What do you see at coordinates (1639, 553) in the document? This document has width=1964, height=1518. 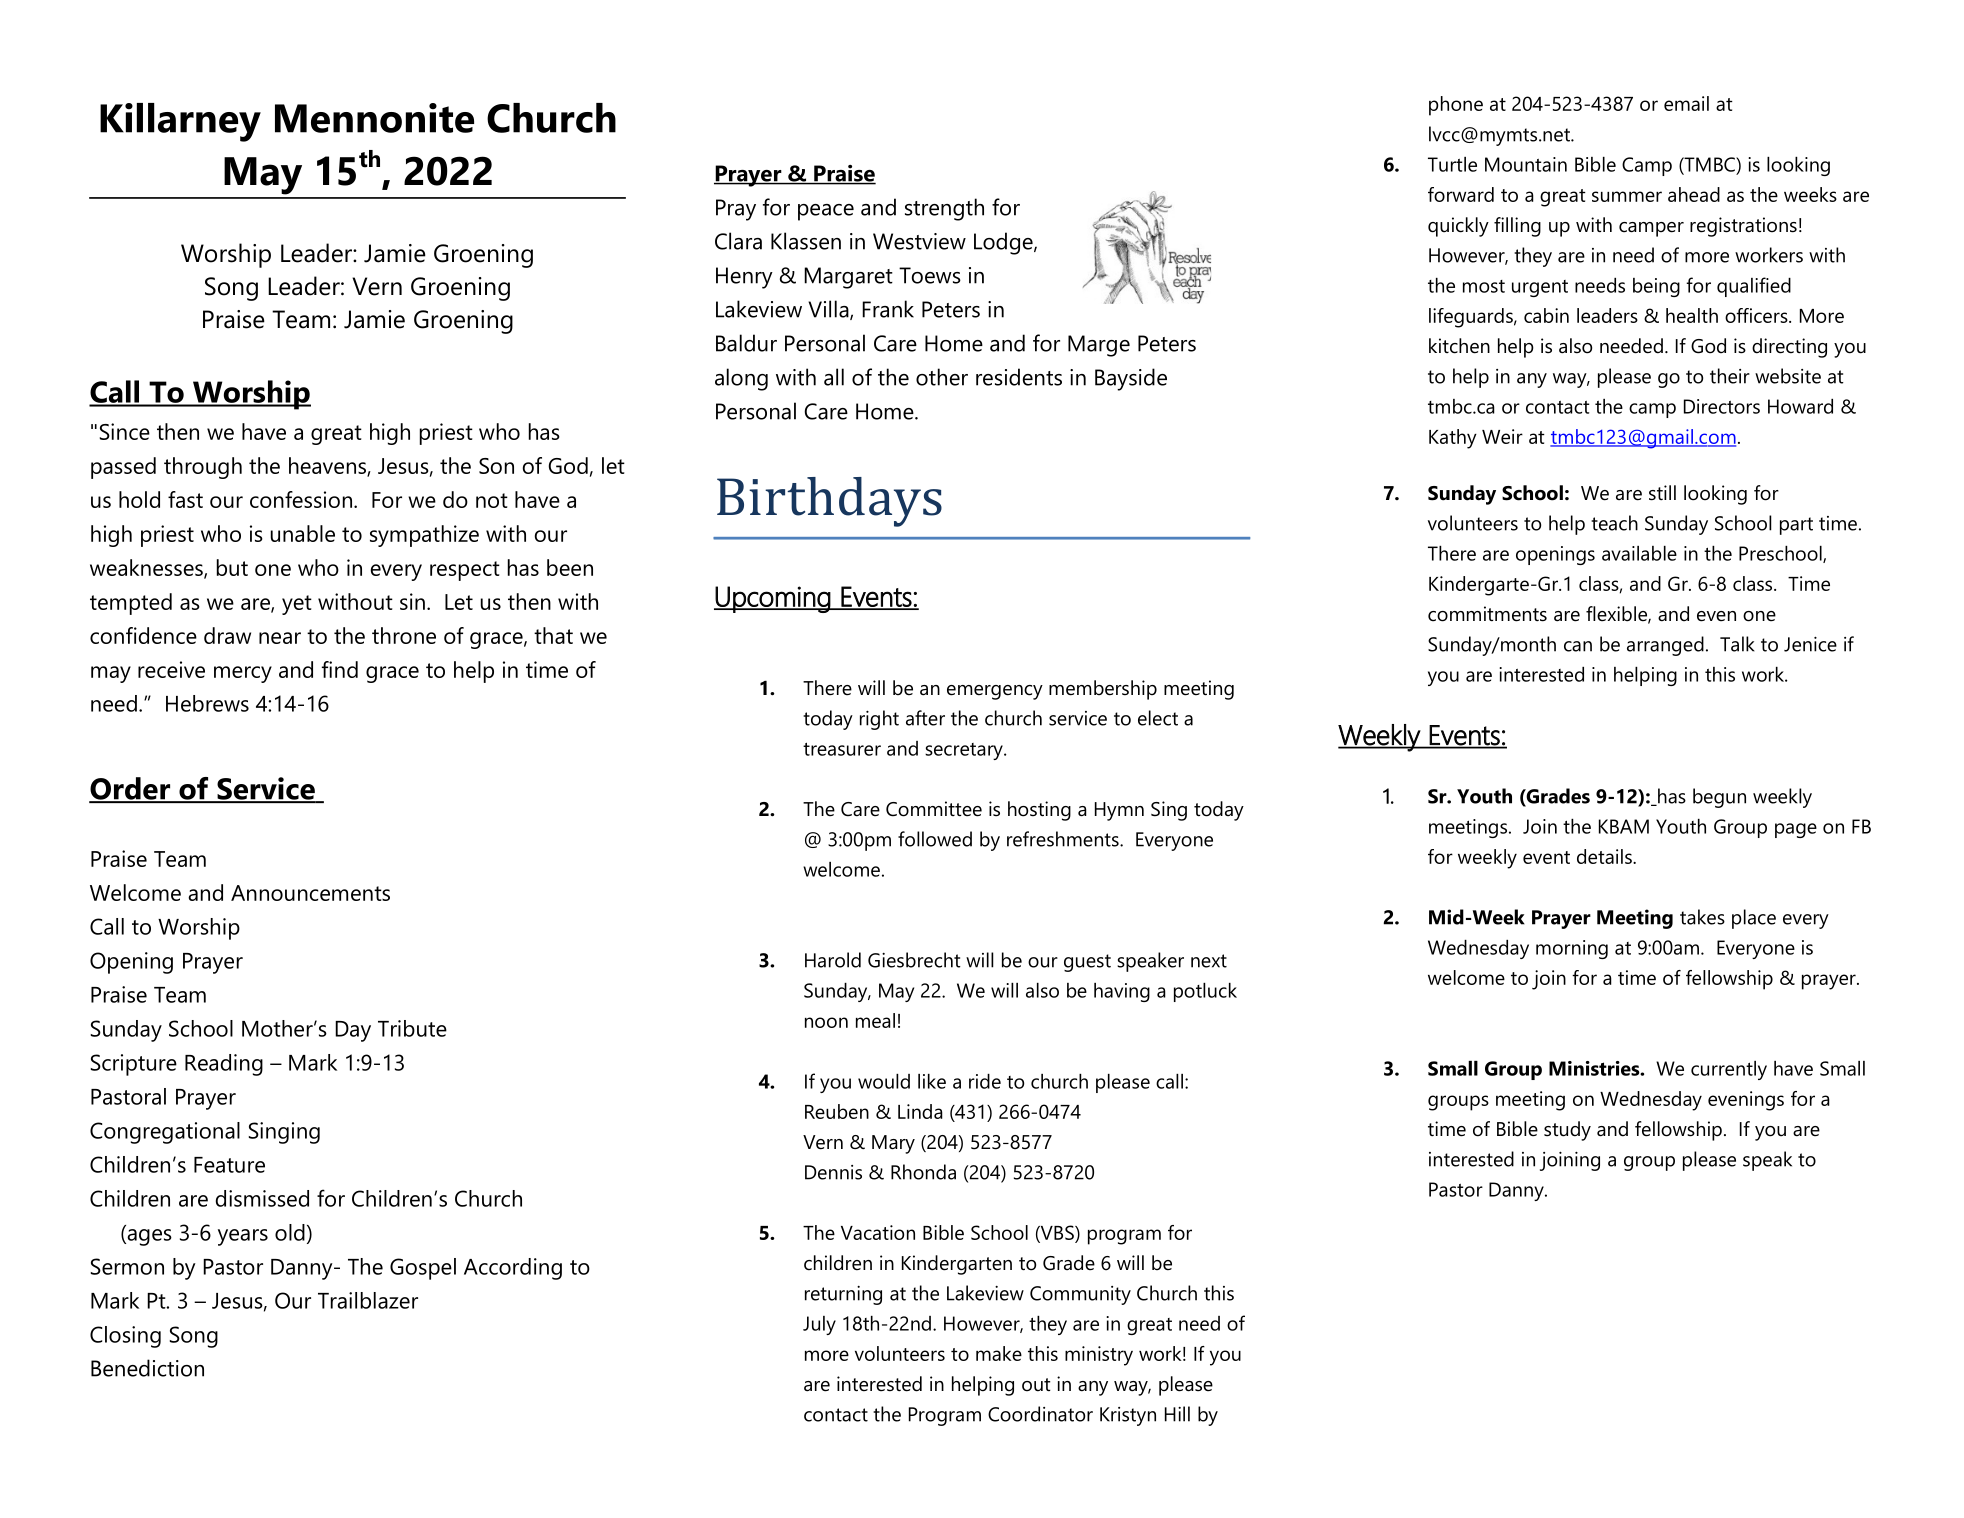 I see `available` at bounding box center [1639, 553].
